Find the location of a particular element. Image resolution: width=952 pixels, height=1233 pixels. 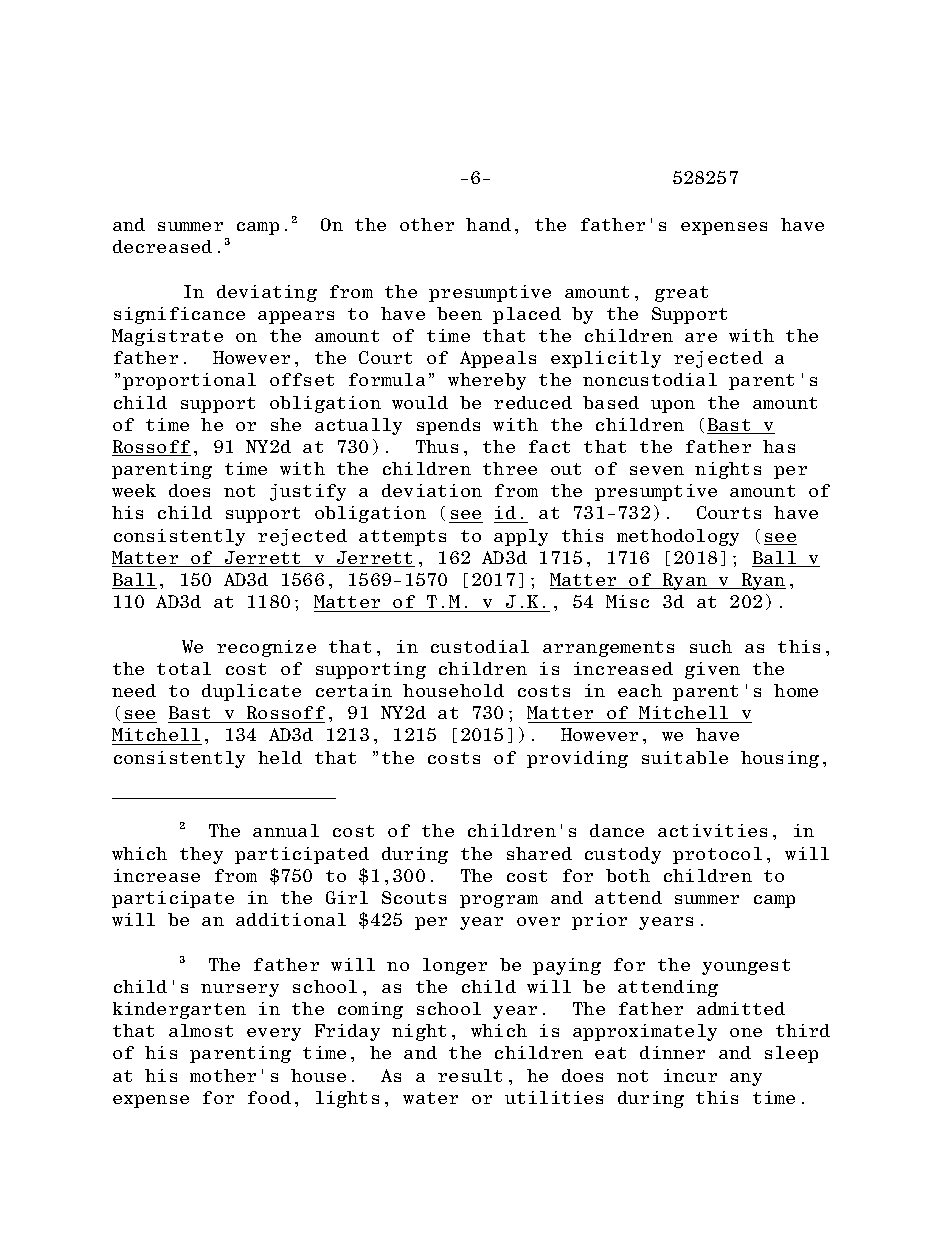

any is located at coordinates (746, 1079).
